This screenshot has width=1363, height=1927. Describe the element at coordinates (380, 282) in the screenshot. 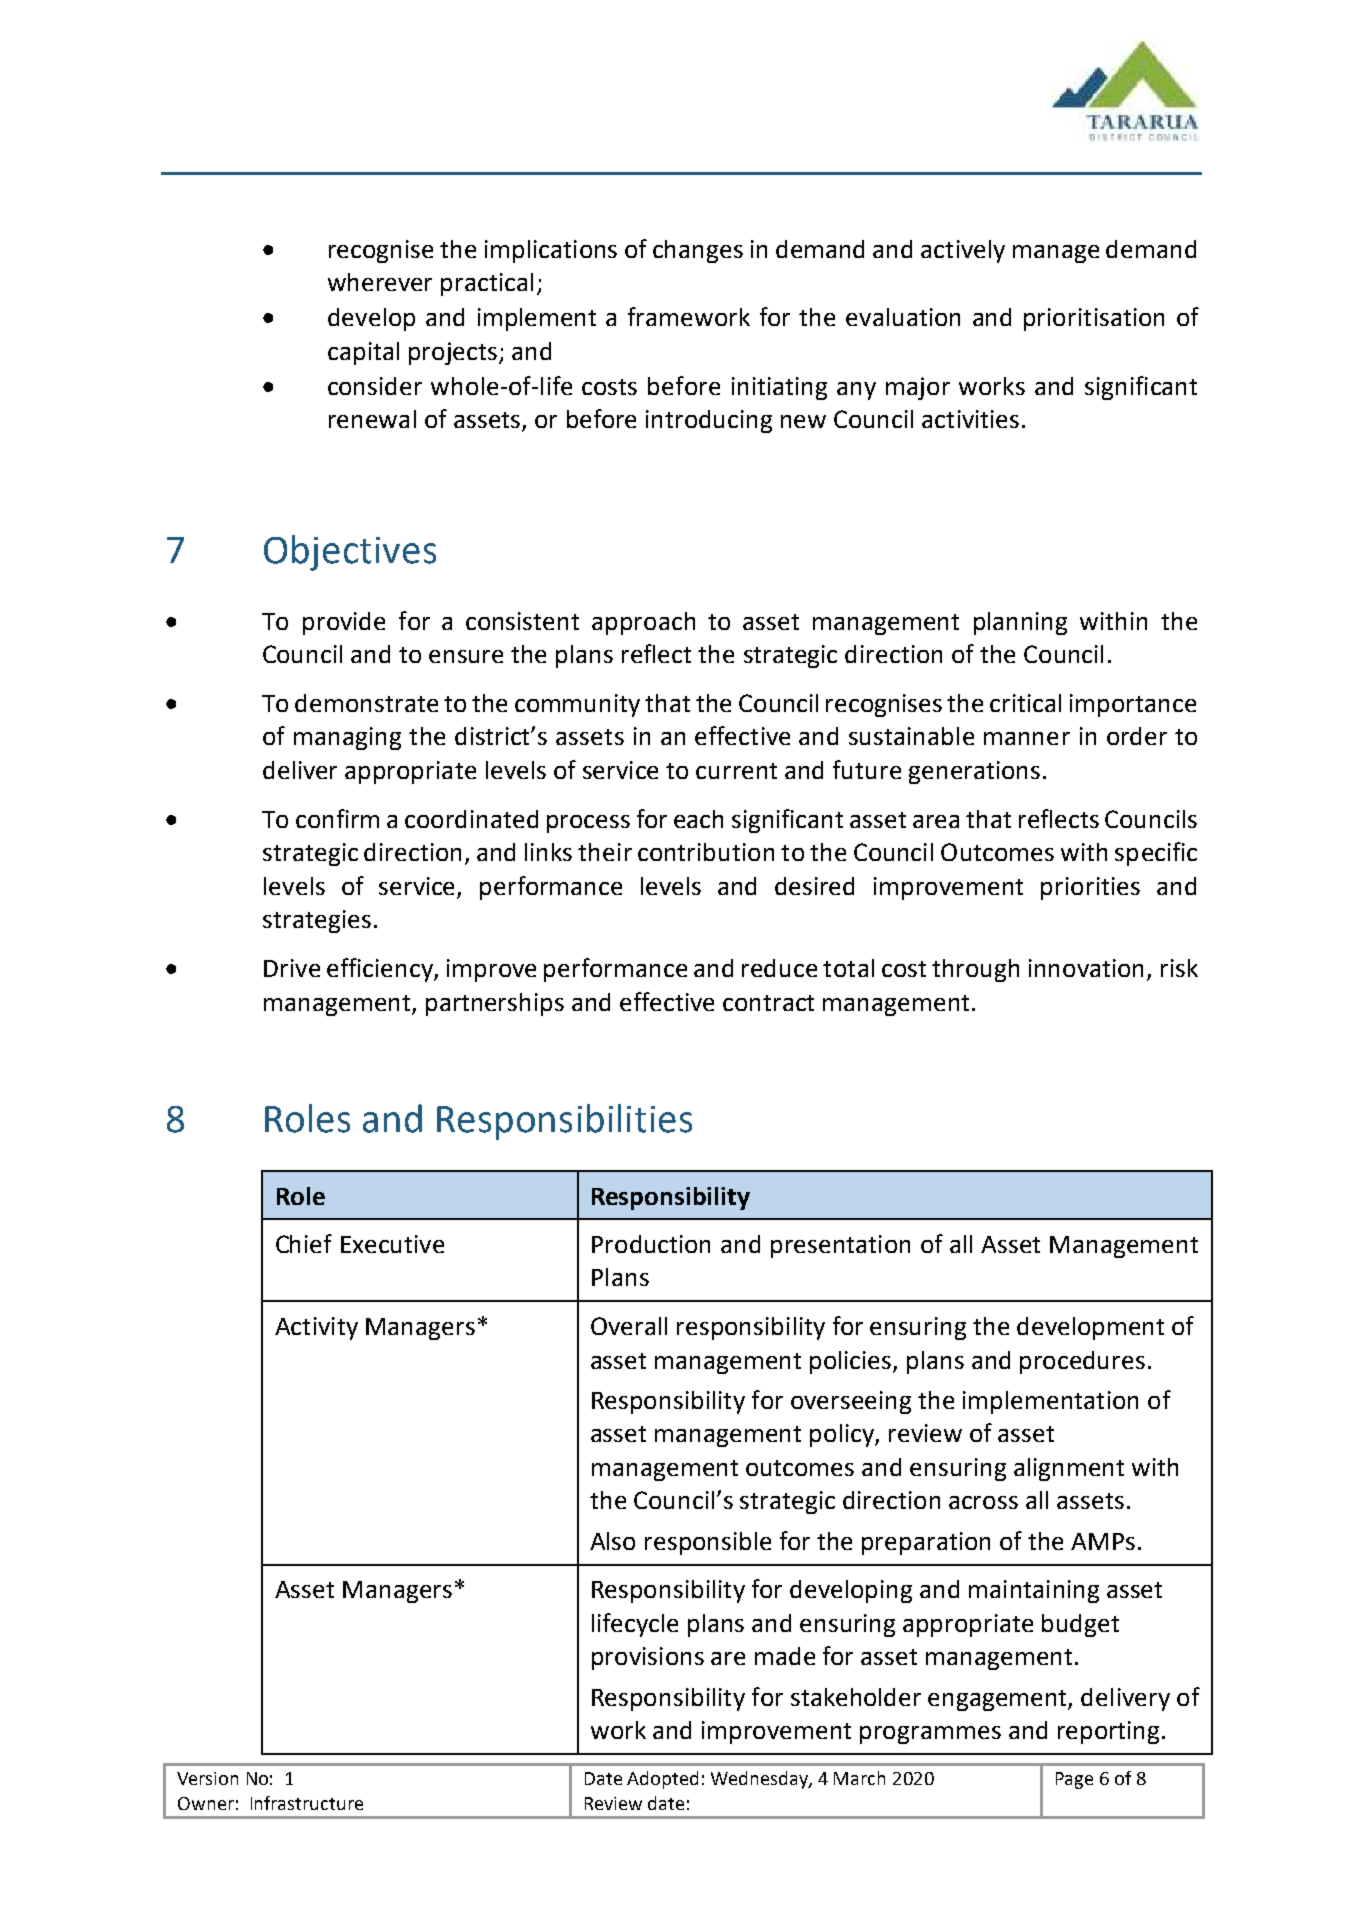

I see `wherever` at that location.
